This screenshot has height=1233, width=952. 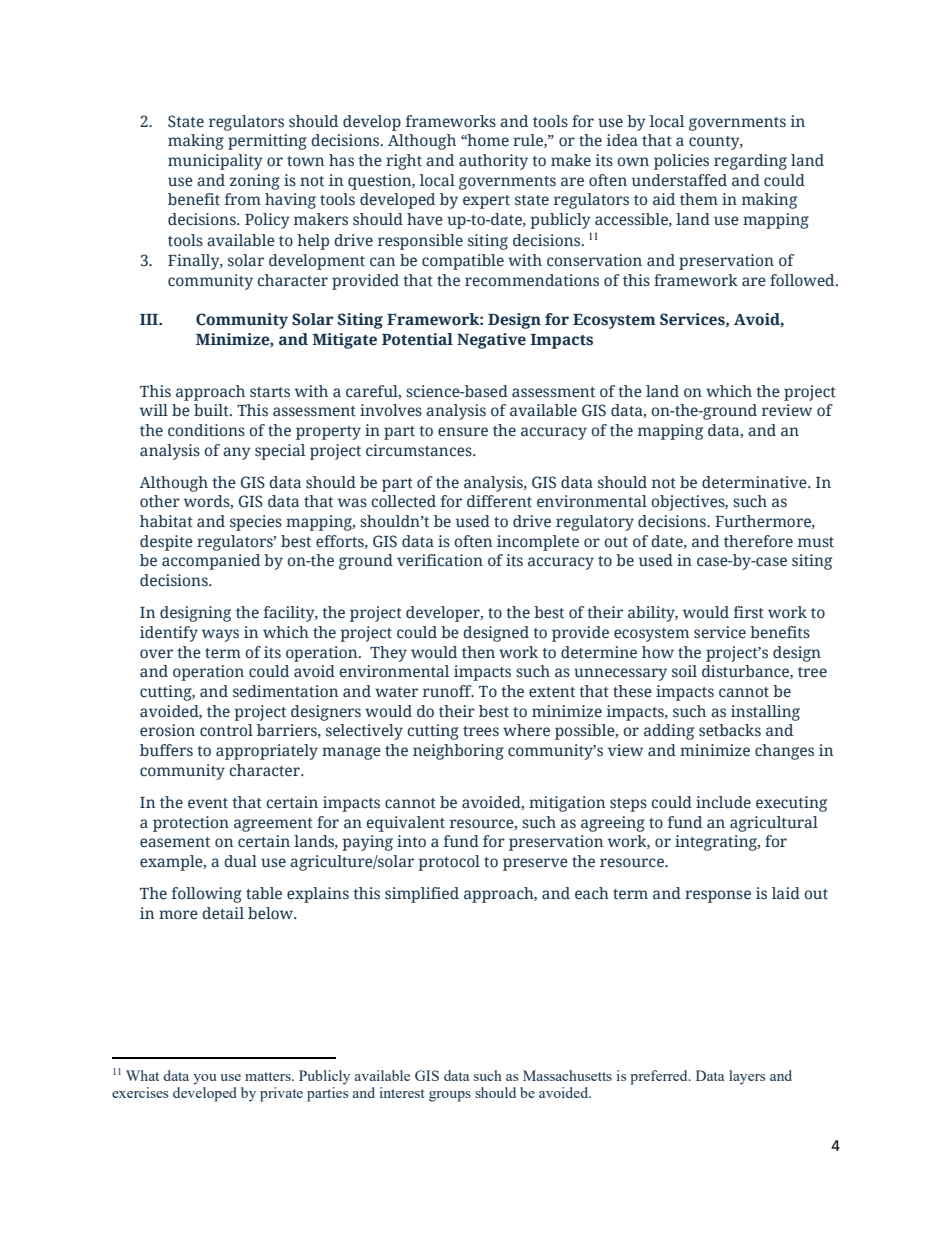 I want to click on ways, so click(x=220, y=635).
